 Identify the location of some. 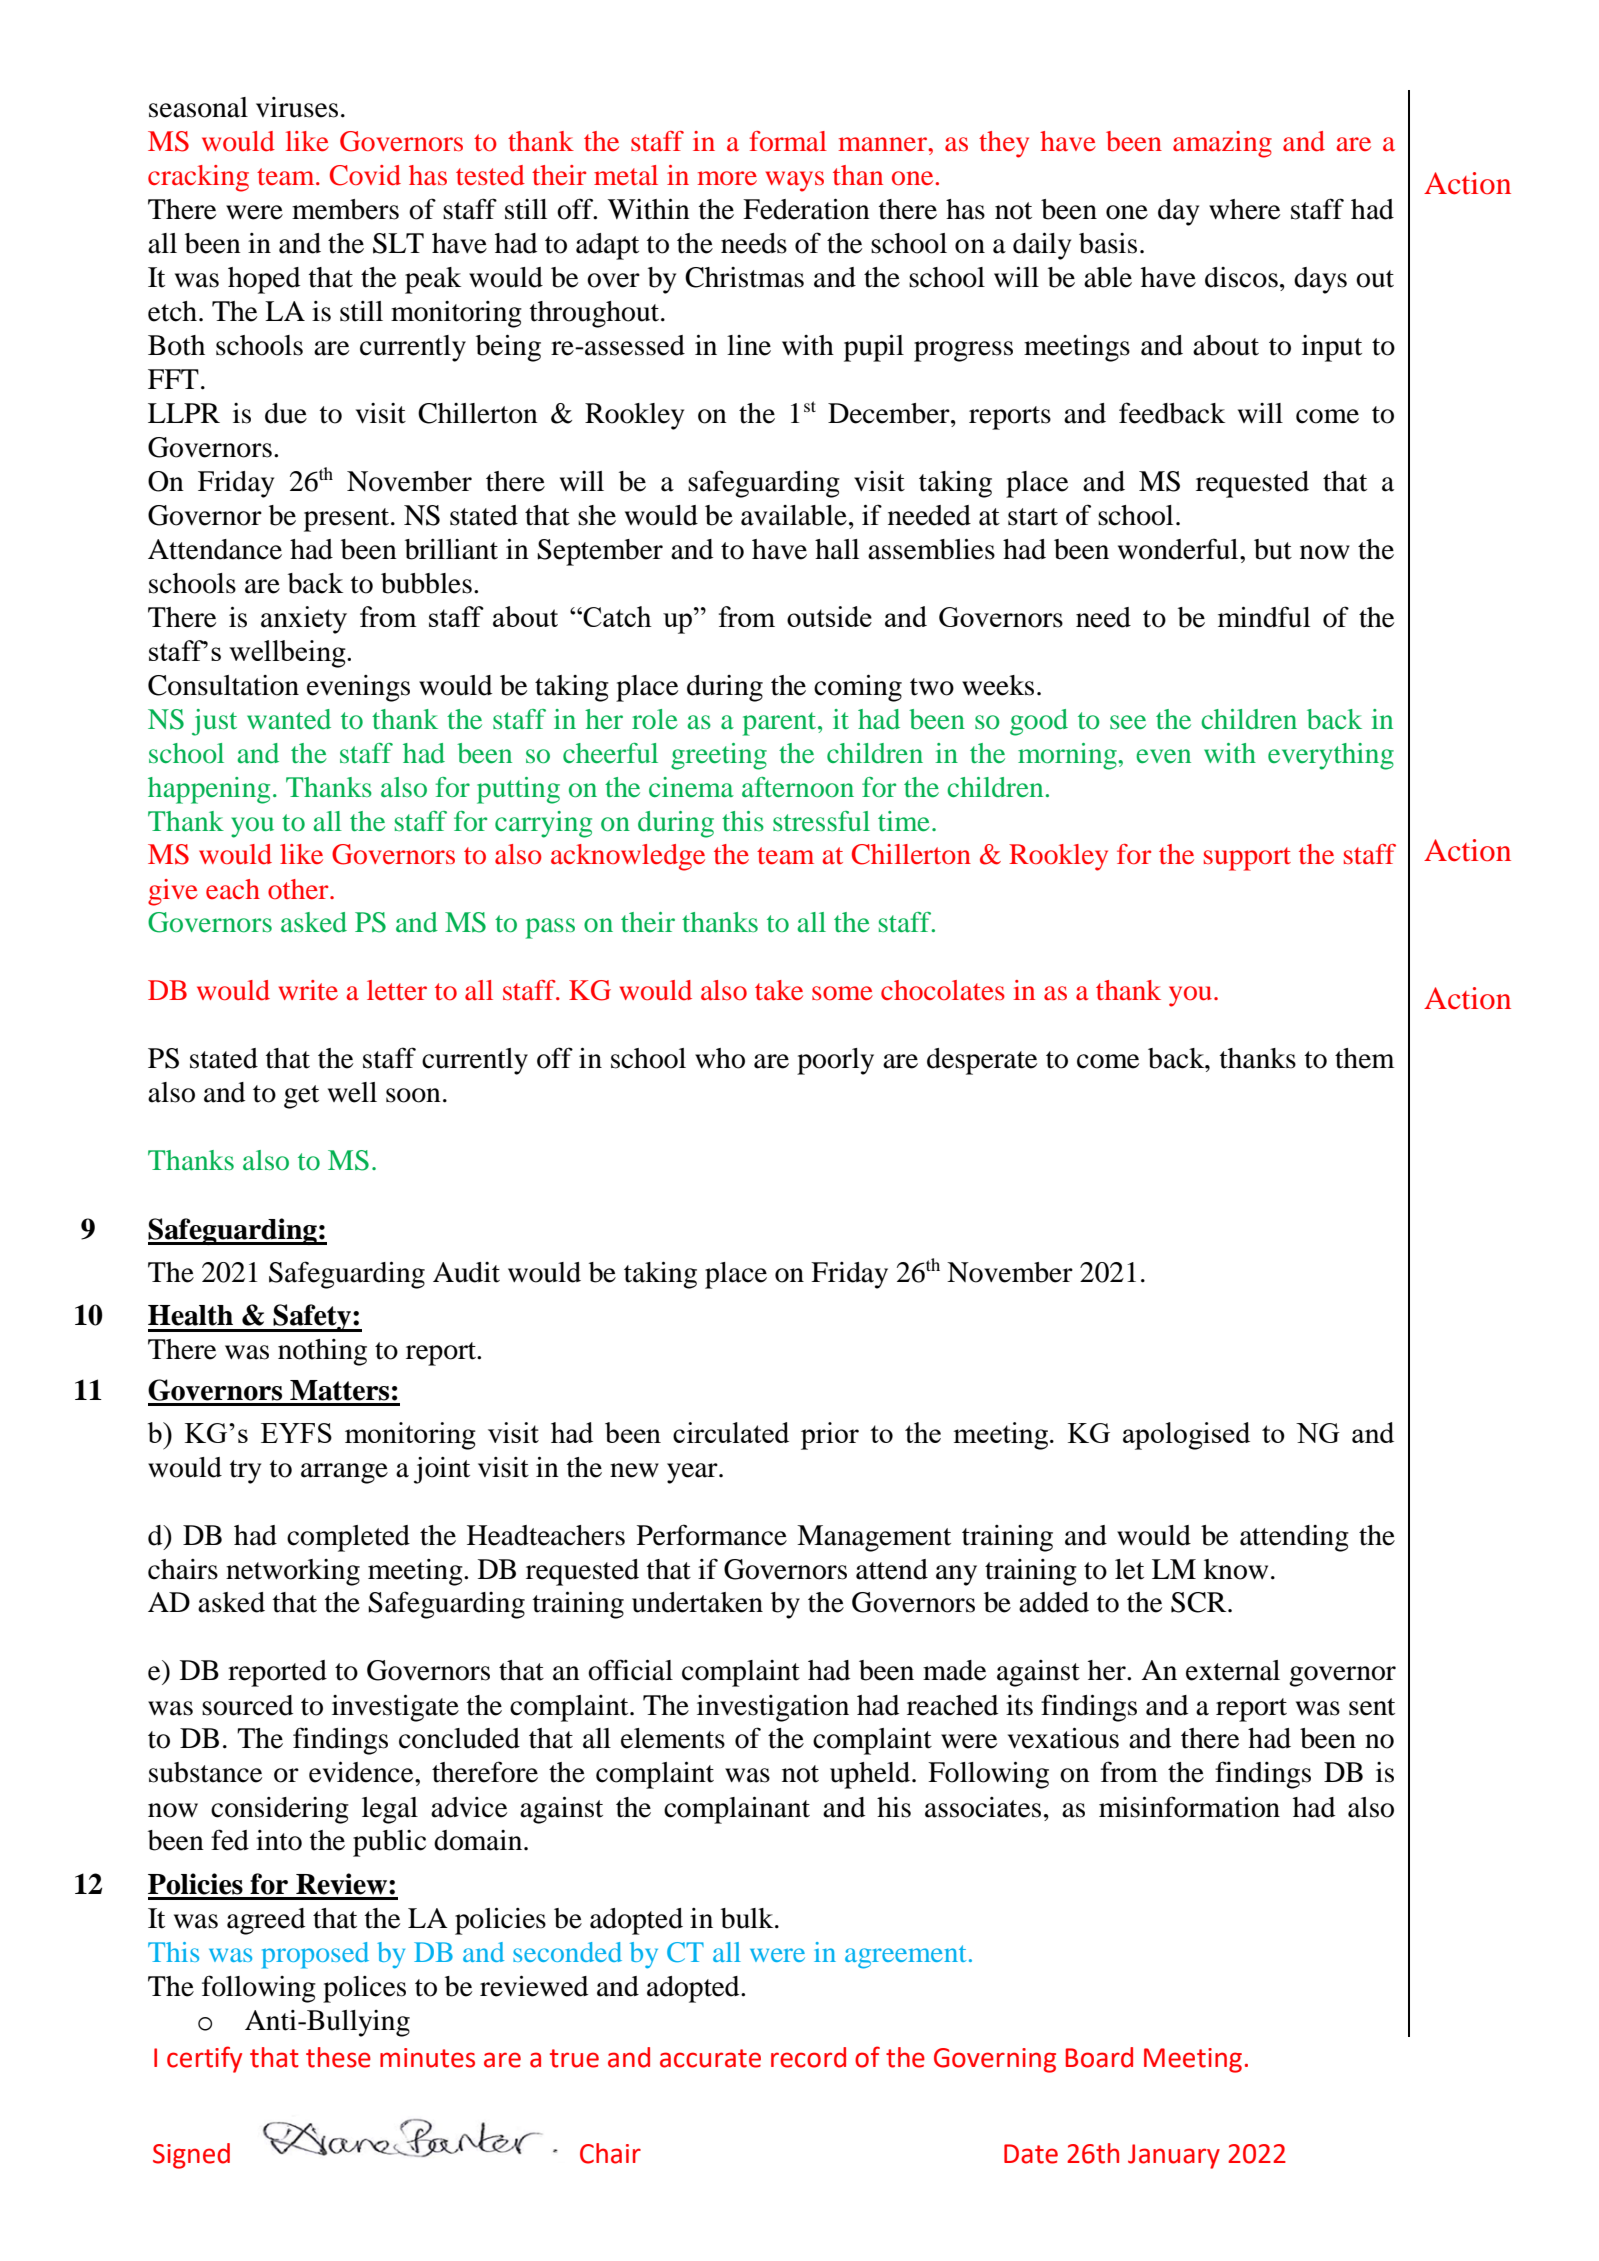
(842, 993).
